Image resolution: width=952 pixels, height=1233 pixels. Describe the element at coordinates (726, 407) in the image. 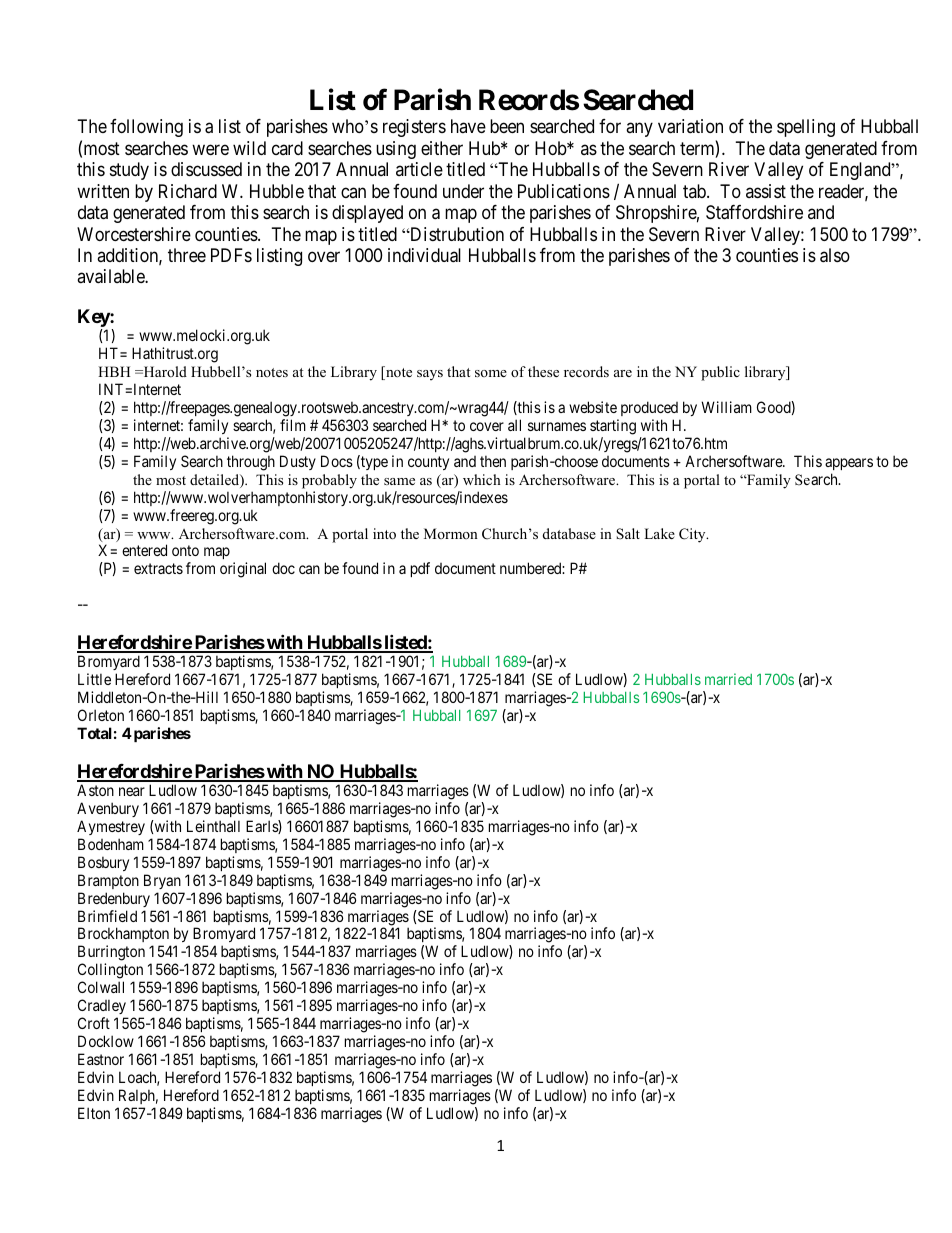

I see `William` at that location.
